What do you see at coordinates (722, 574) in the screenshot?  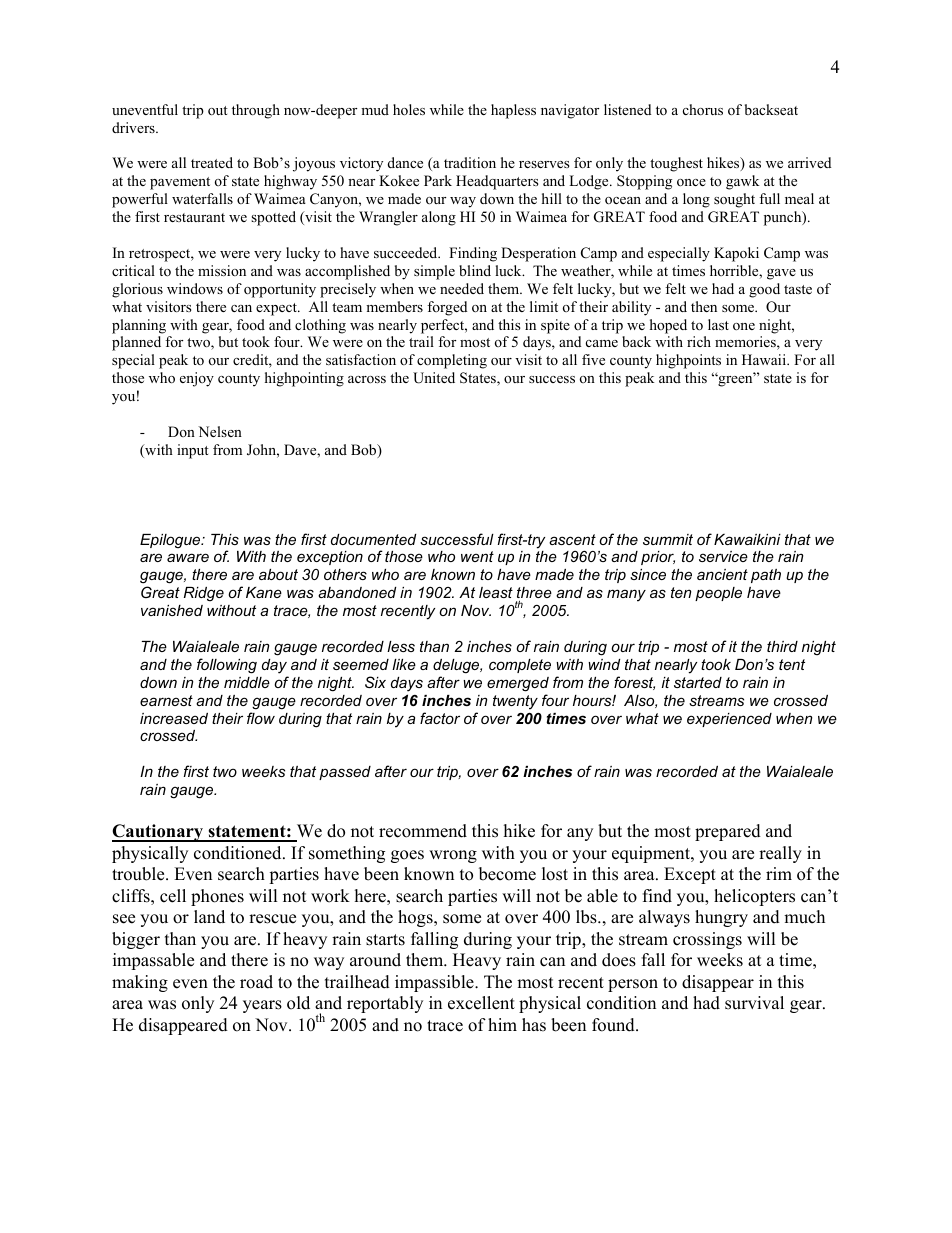 I see `ancient` at bounding box center [722, 574].
